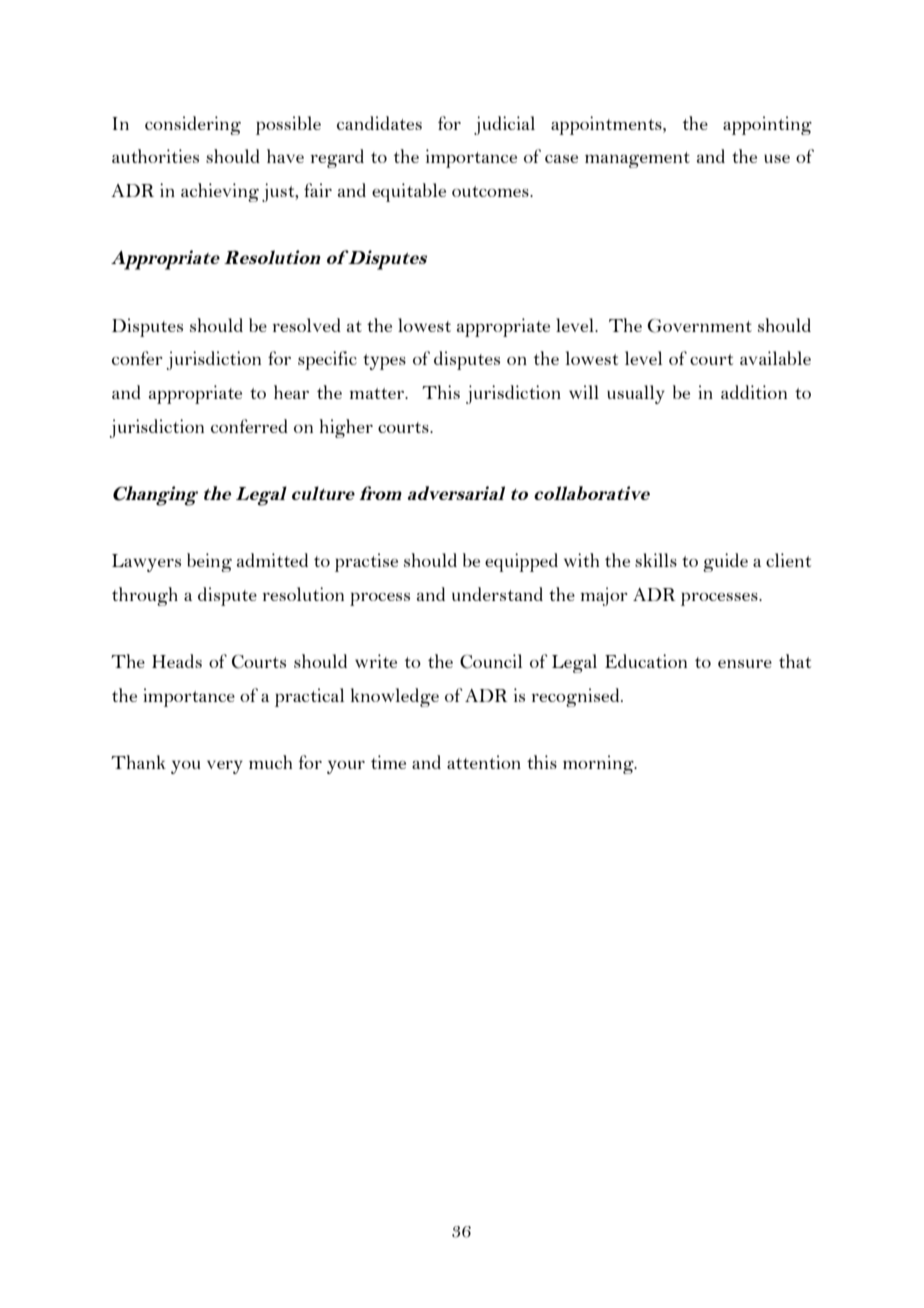 This image has height=1308, width=924. Describe the element at coordinates (754, 392) in the image. I see `addition` at that location.
